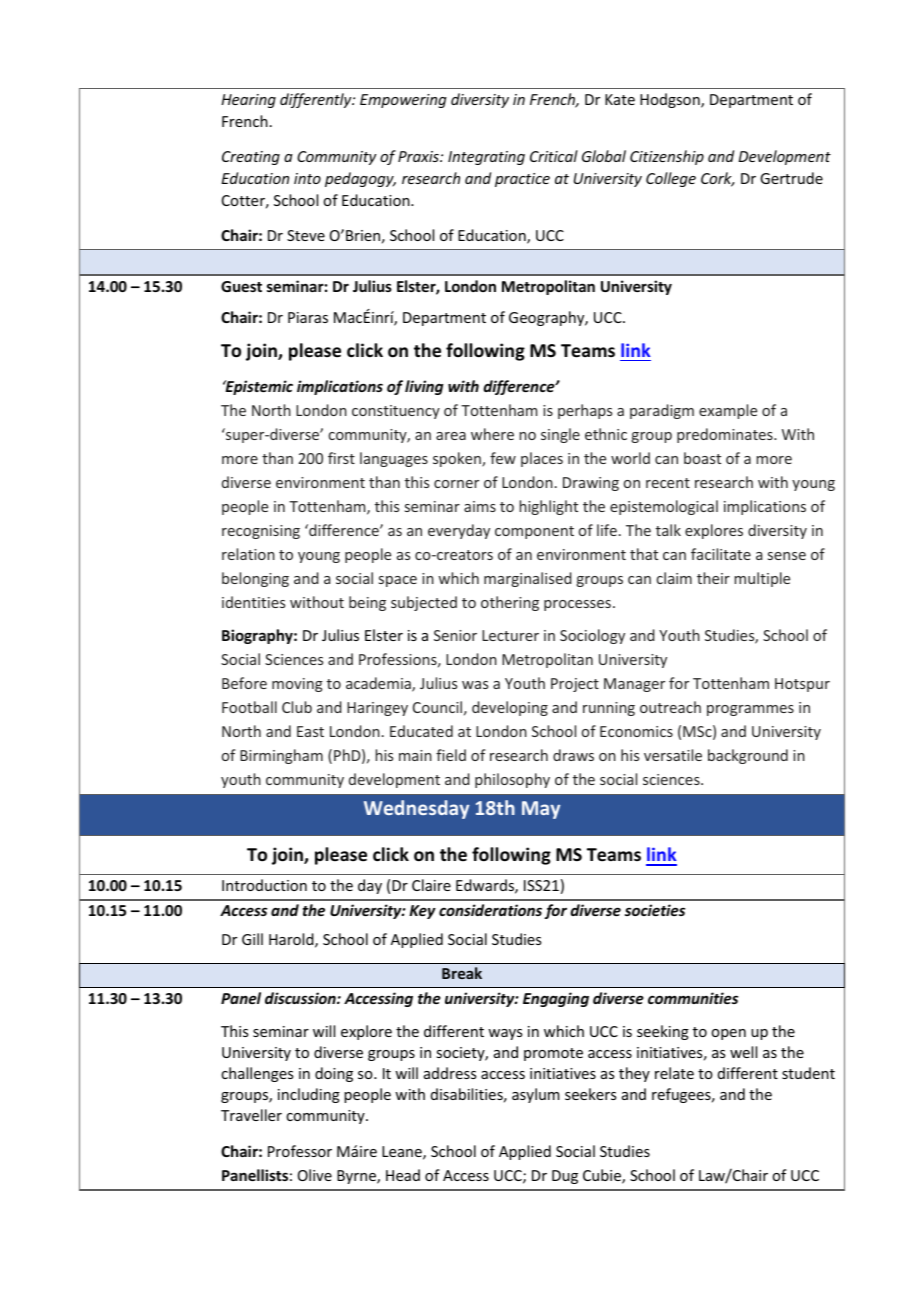 The height and width of the image is (1308, 924). What do you see at coordinates (554, 156) in the image?
I see `Critical` at bounding box center [554, 156].
